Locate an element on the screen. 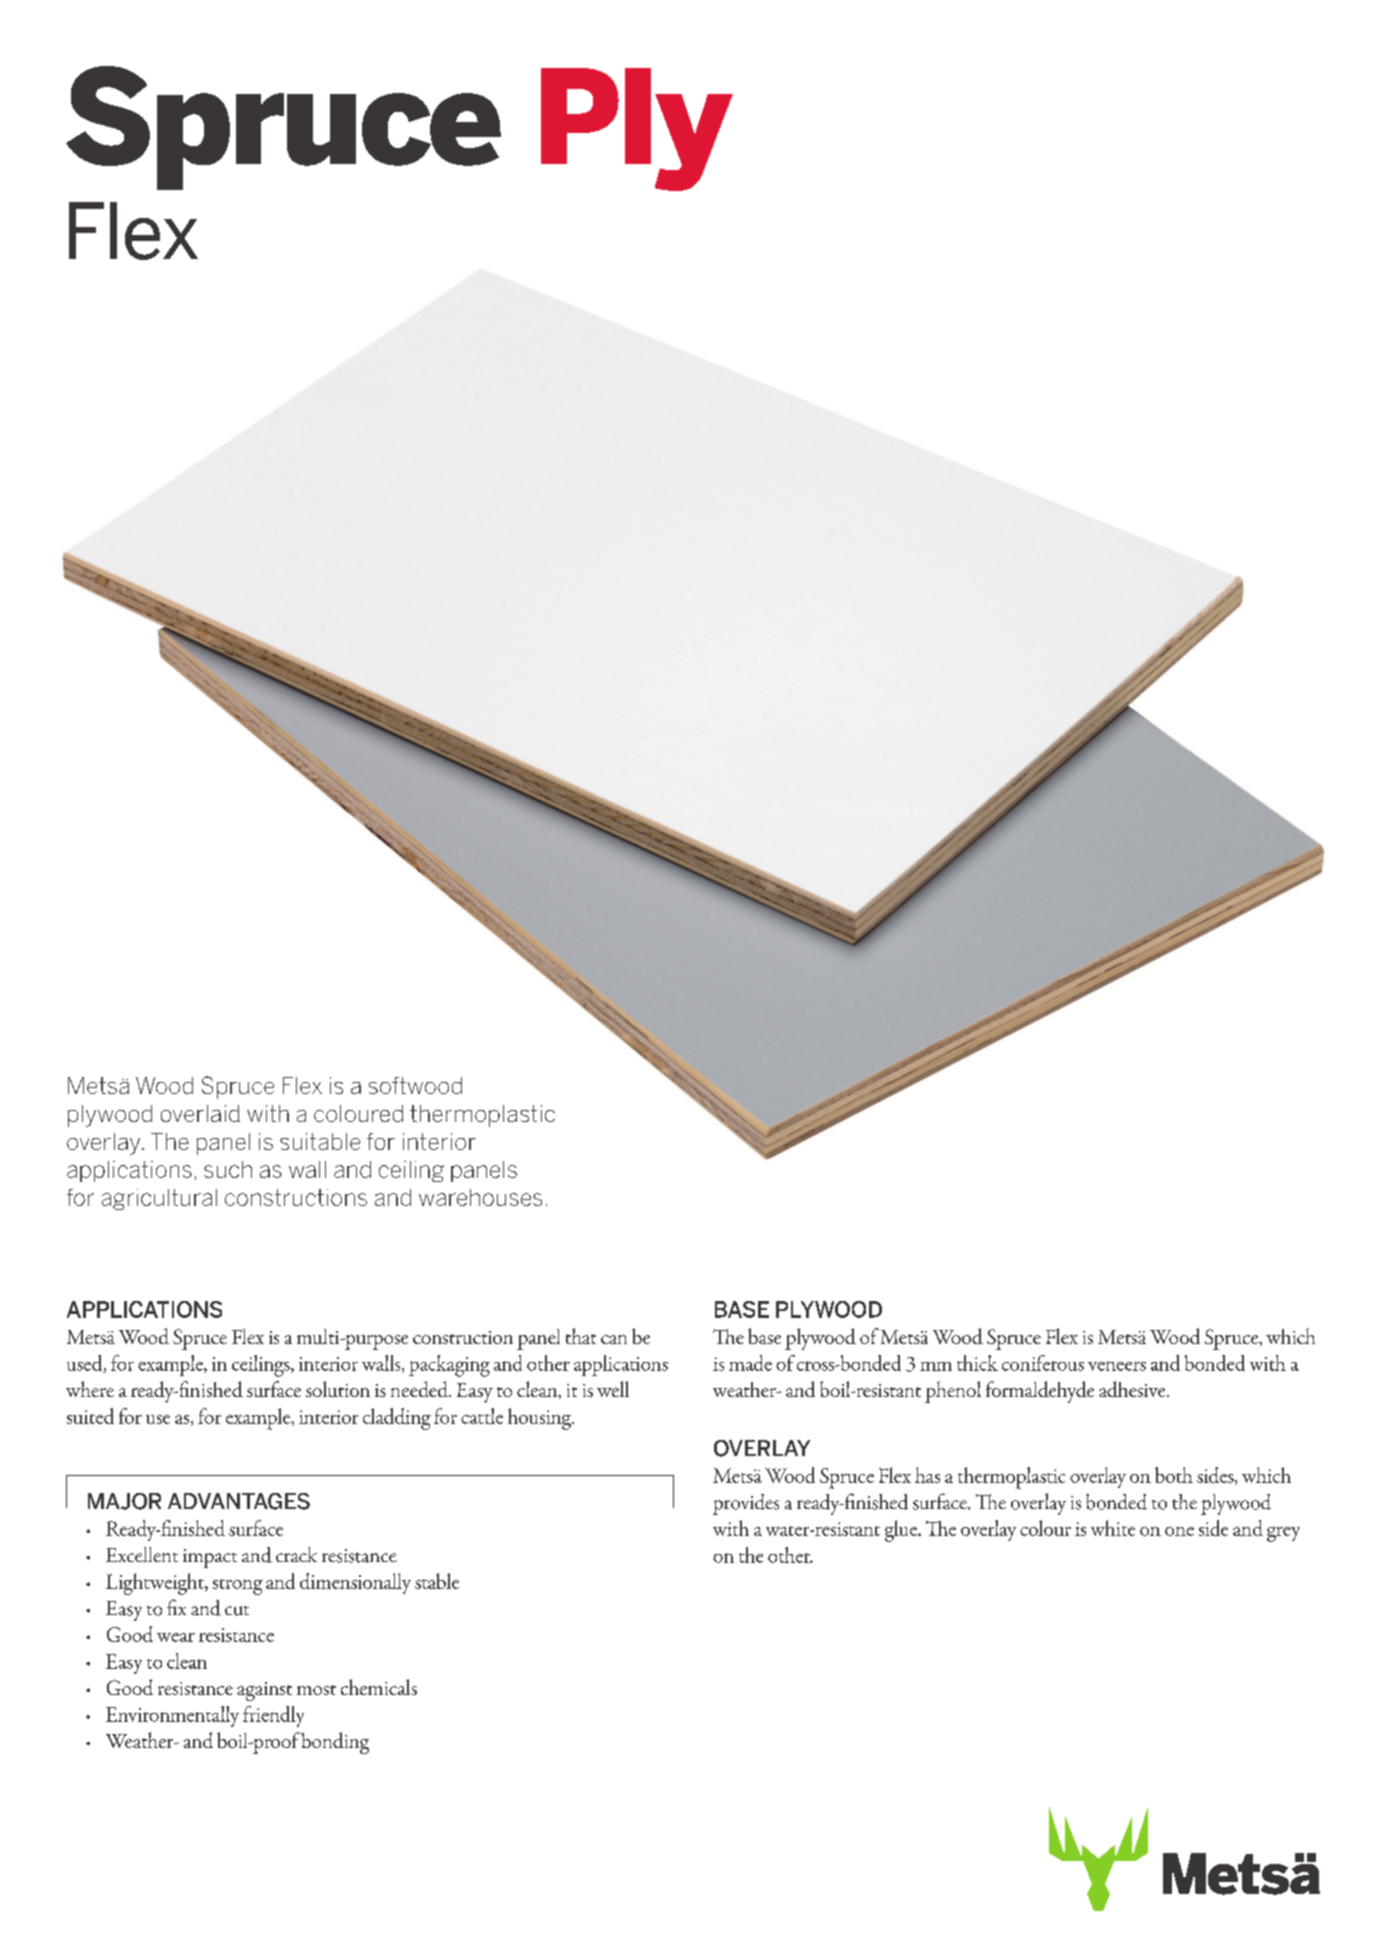 The height and width of the screenshot is (1960, 1386). ADVANTAGES is located at coordinates (239, 1501).
